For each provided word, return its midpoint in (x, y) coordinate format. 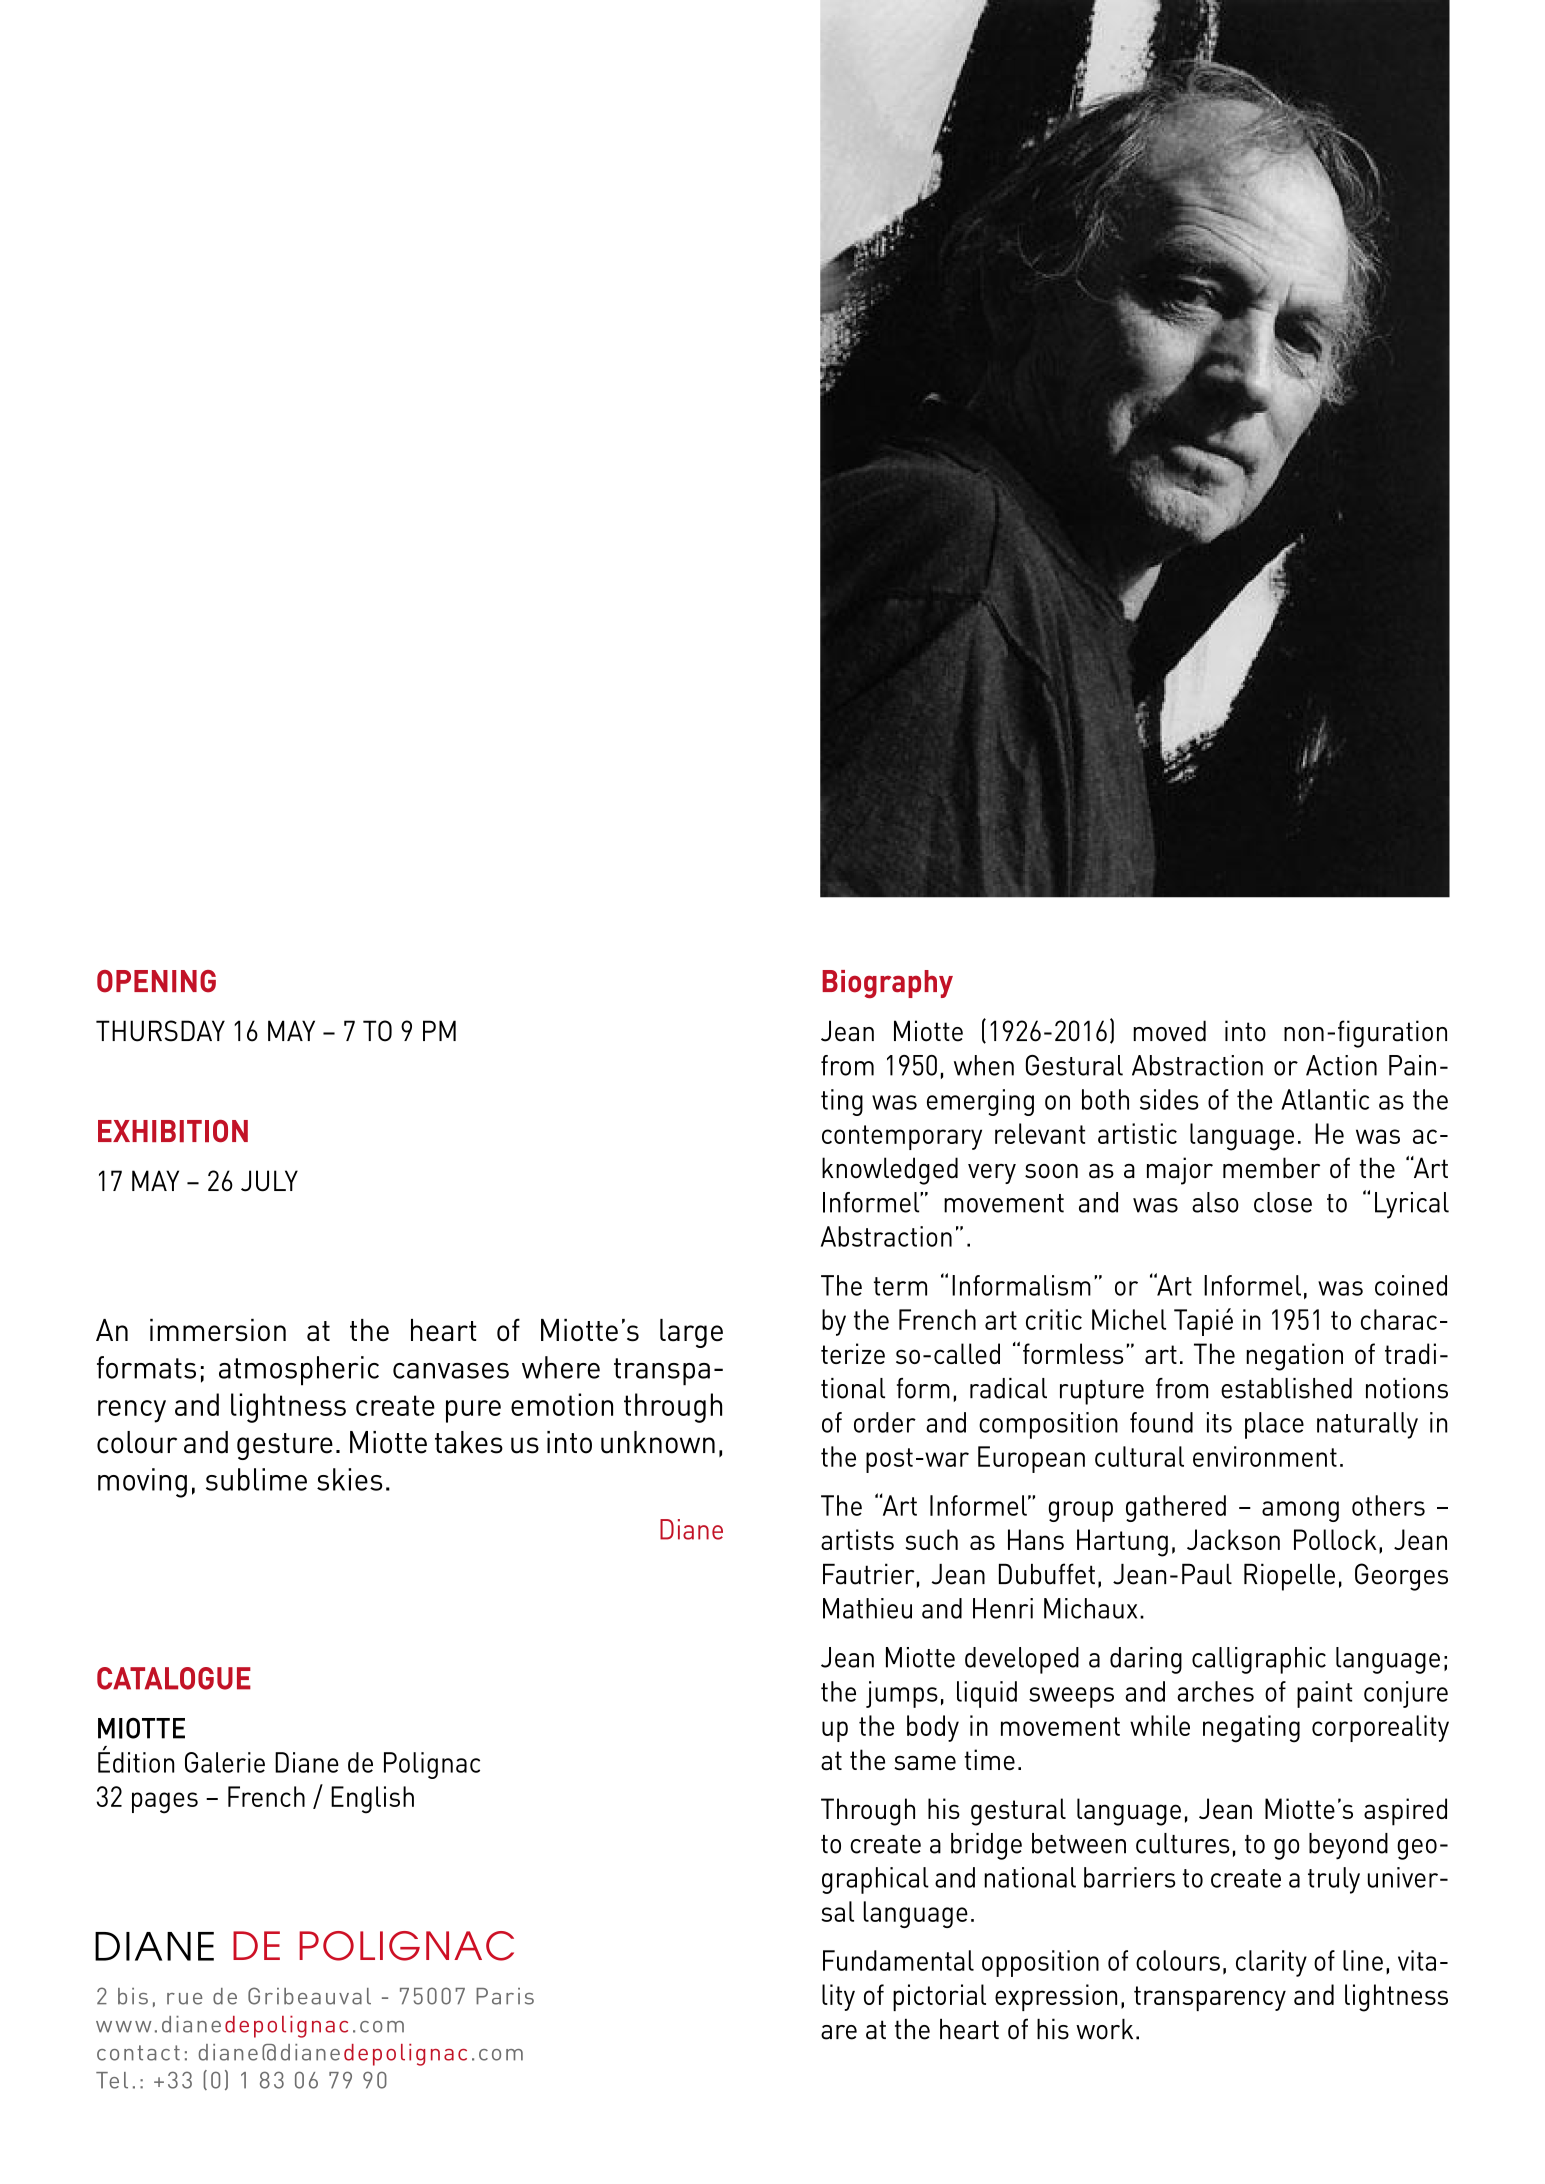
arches (1215, 1691)
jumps (902, 1694)
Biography (887, 984)
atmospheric (299, 1371)
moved (1169, 1031)
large (691, 1333)
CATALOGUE (174, 1678)
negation (1294, 1357)
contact (138, 2053)
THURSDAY (160, 1031)
